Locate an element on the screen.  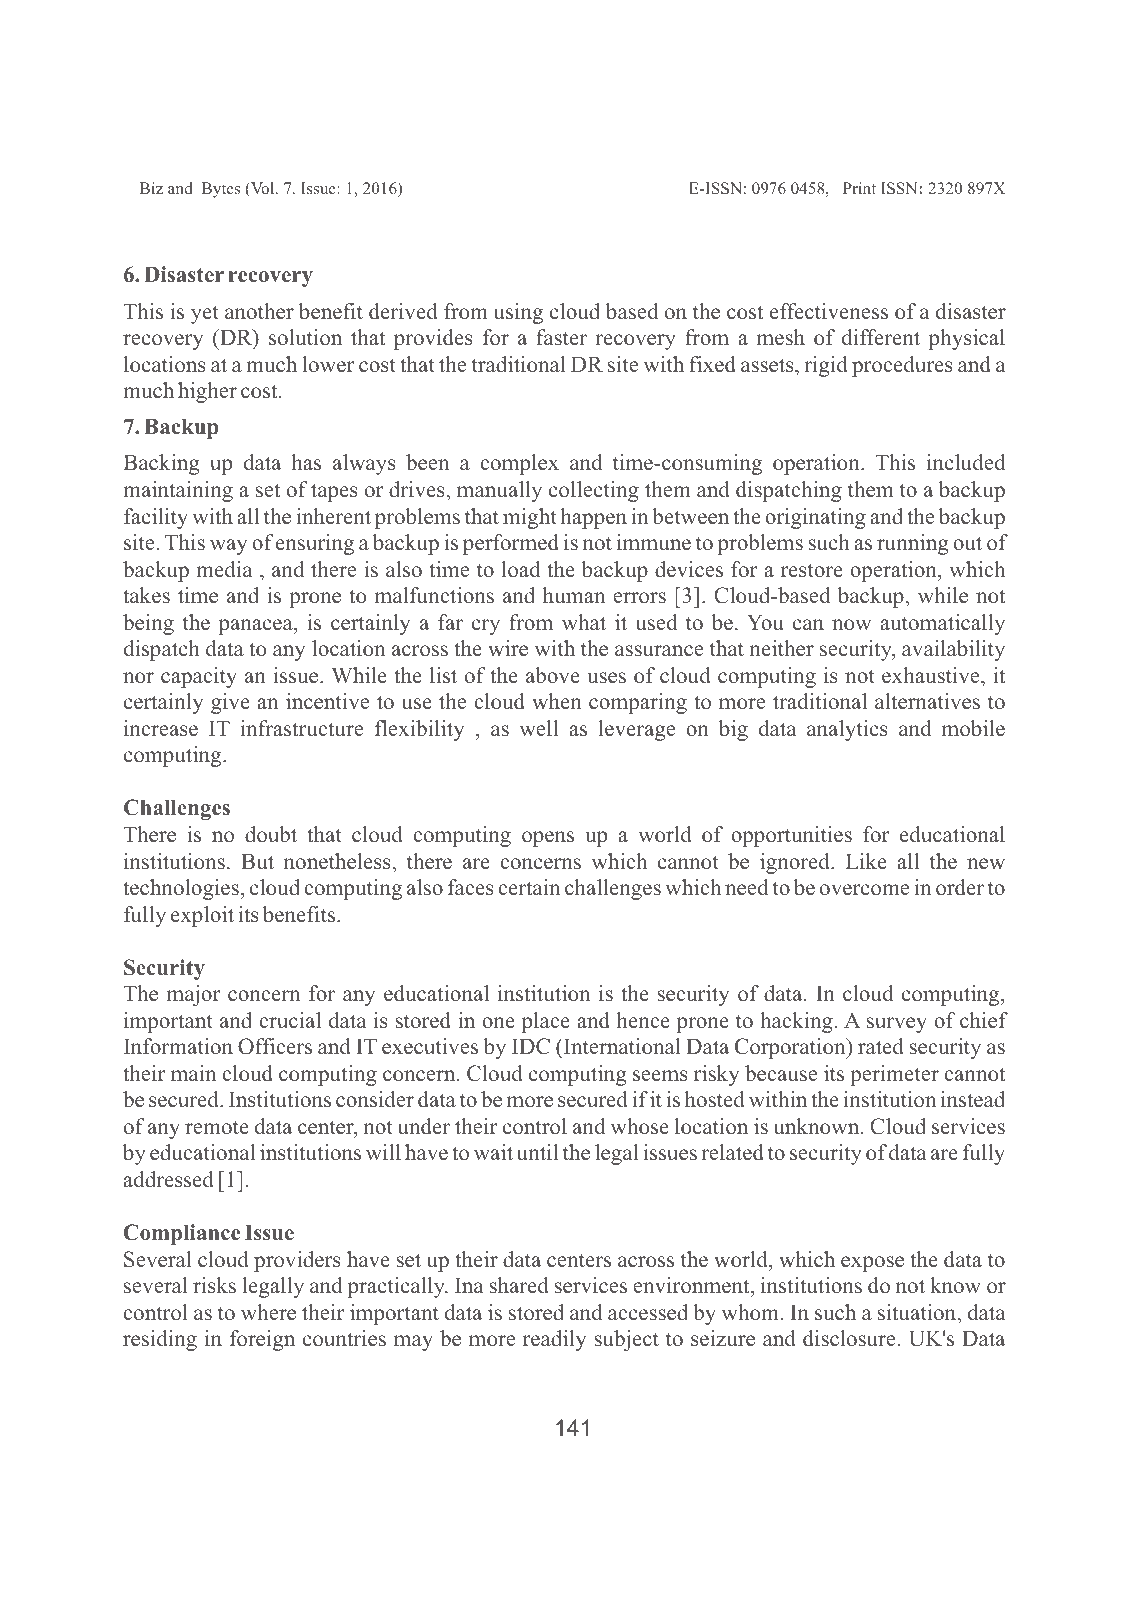
IDC is located at coordinates (531, 1046).
